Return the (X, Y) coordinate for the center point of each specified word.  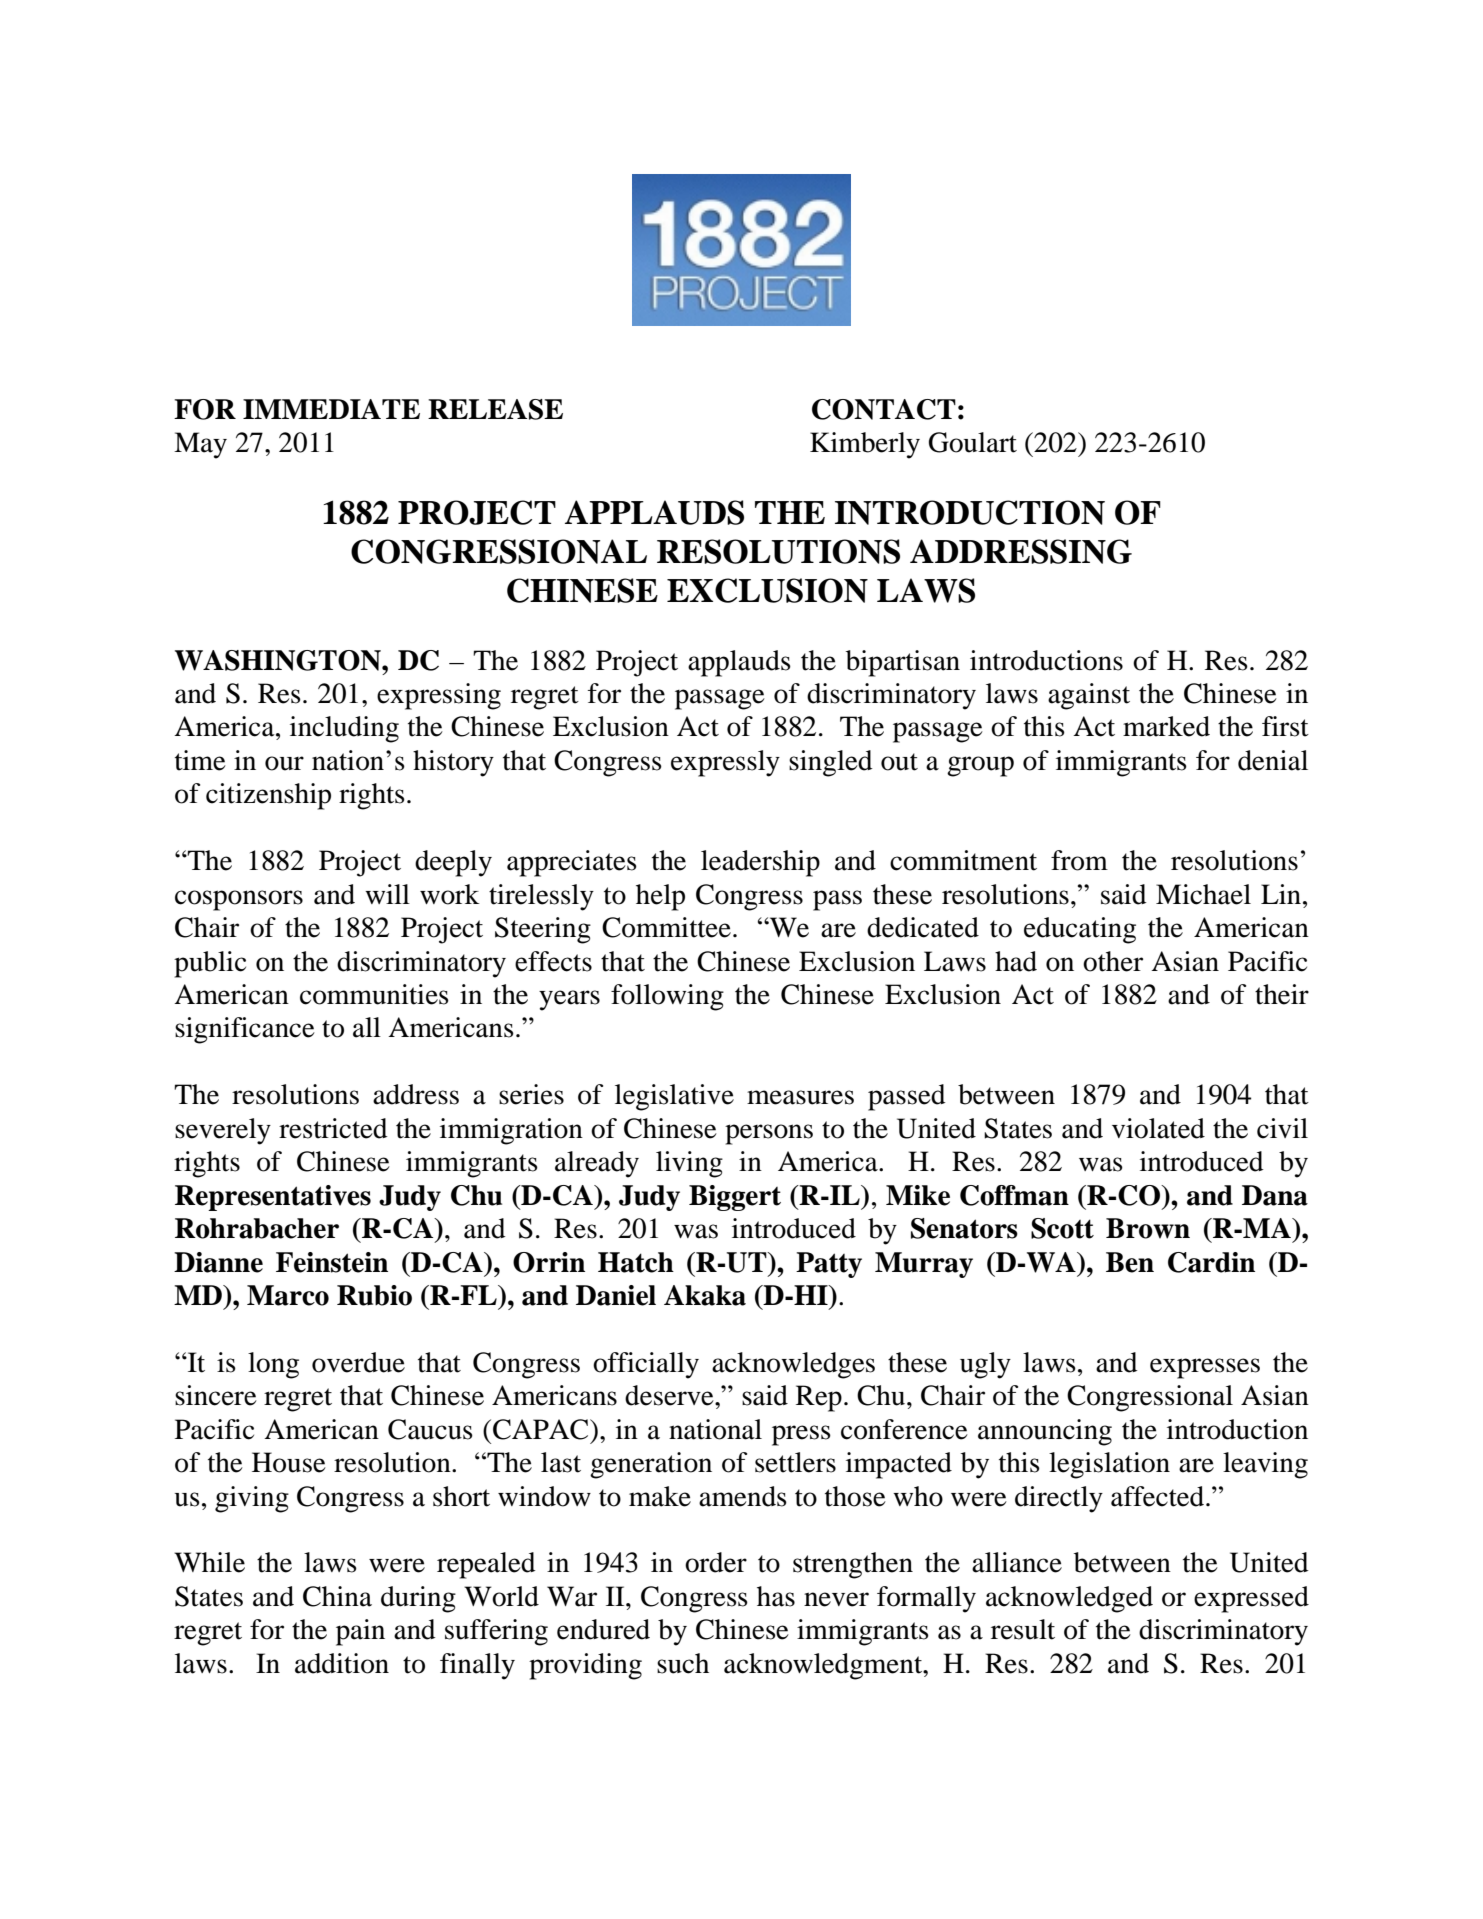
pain (360, 1632)
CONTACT (884, 409)
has (776, 1596)
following (667, 997)
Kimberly (865, 445)
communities (374, 994)
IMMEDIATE (331, 409)
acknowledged (1069, 1599)
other (1113, 961)
